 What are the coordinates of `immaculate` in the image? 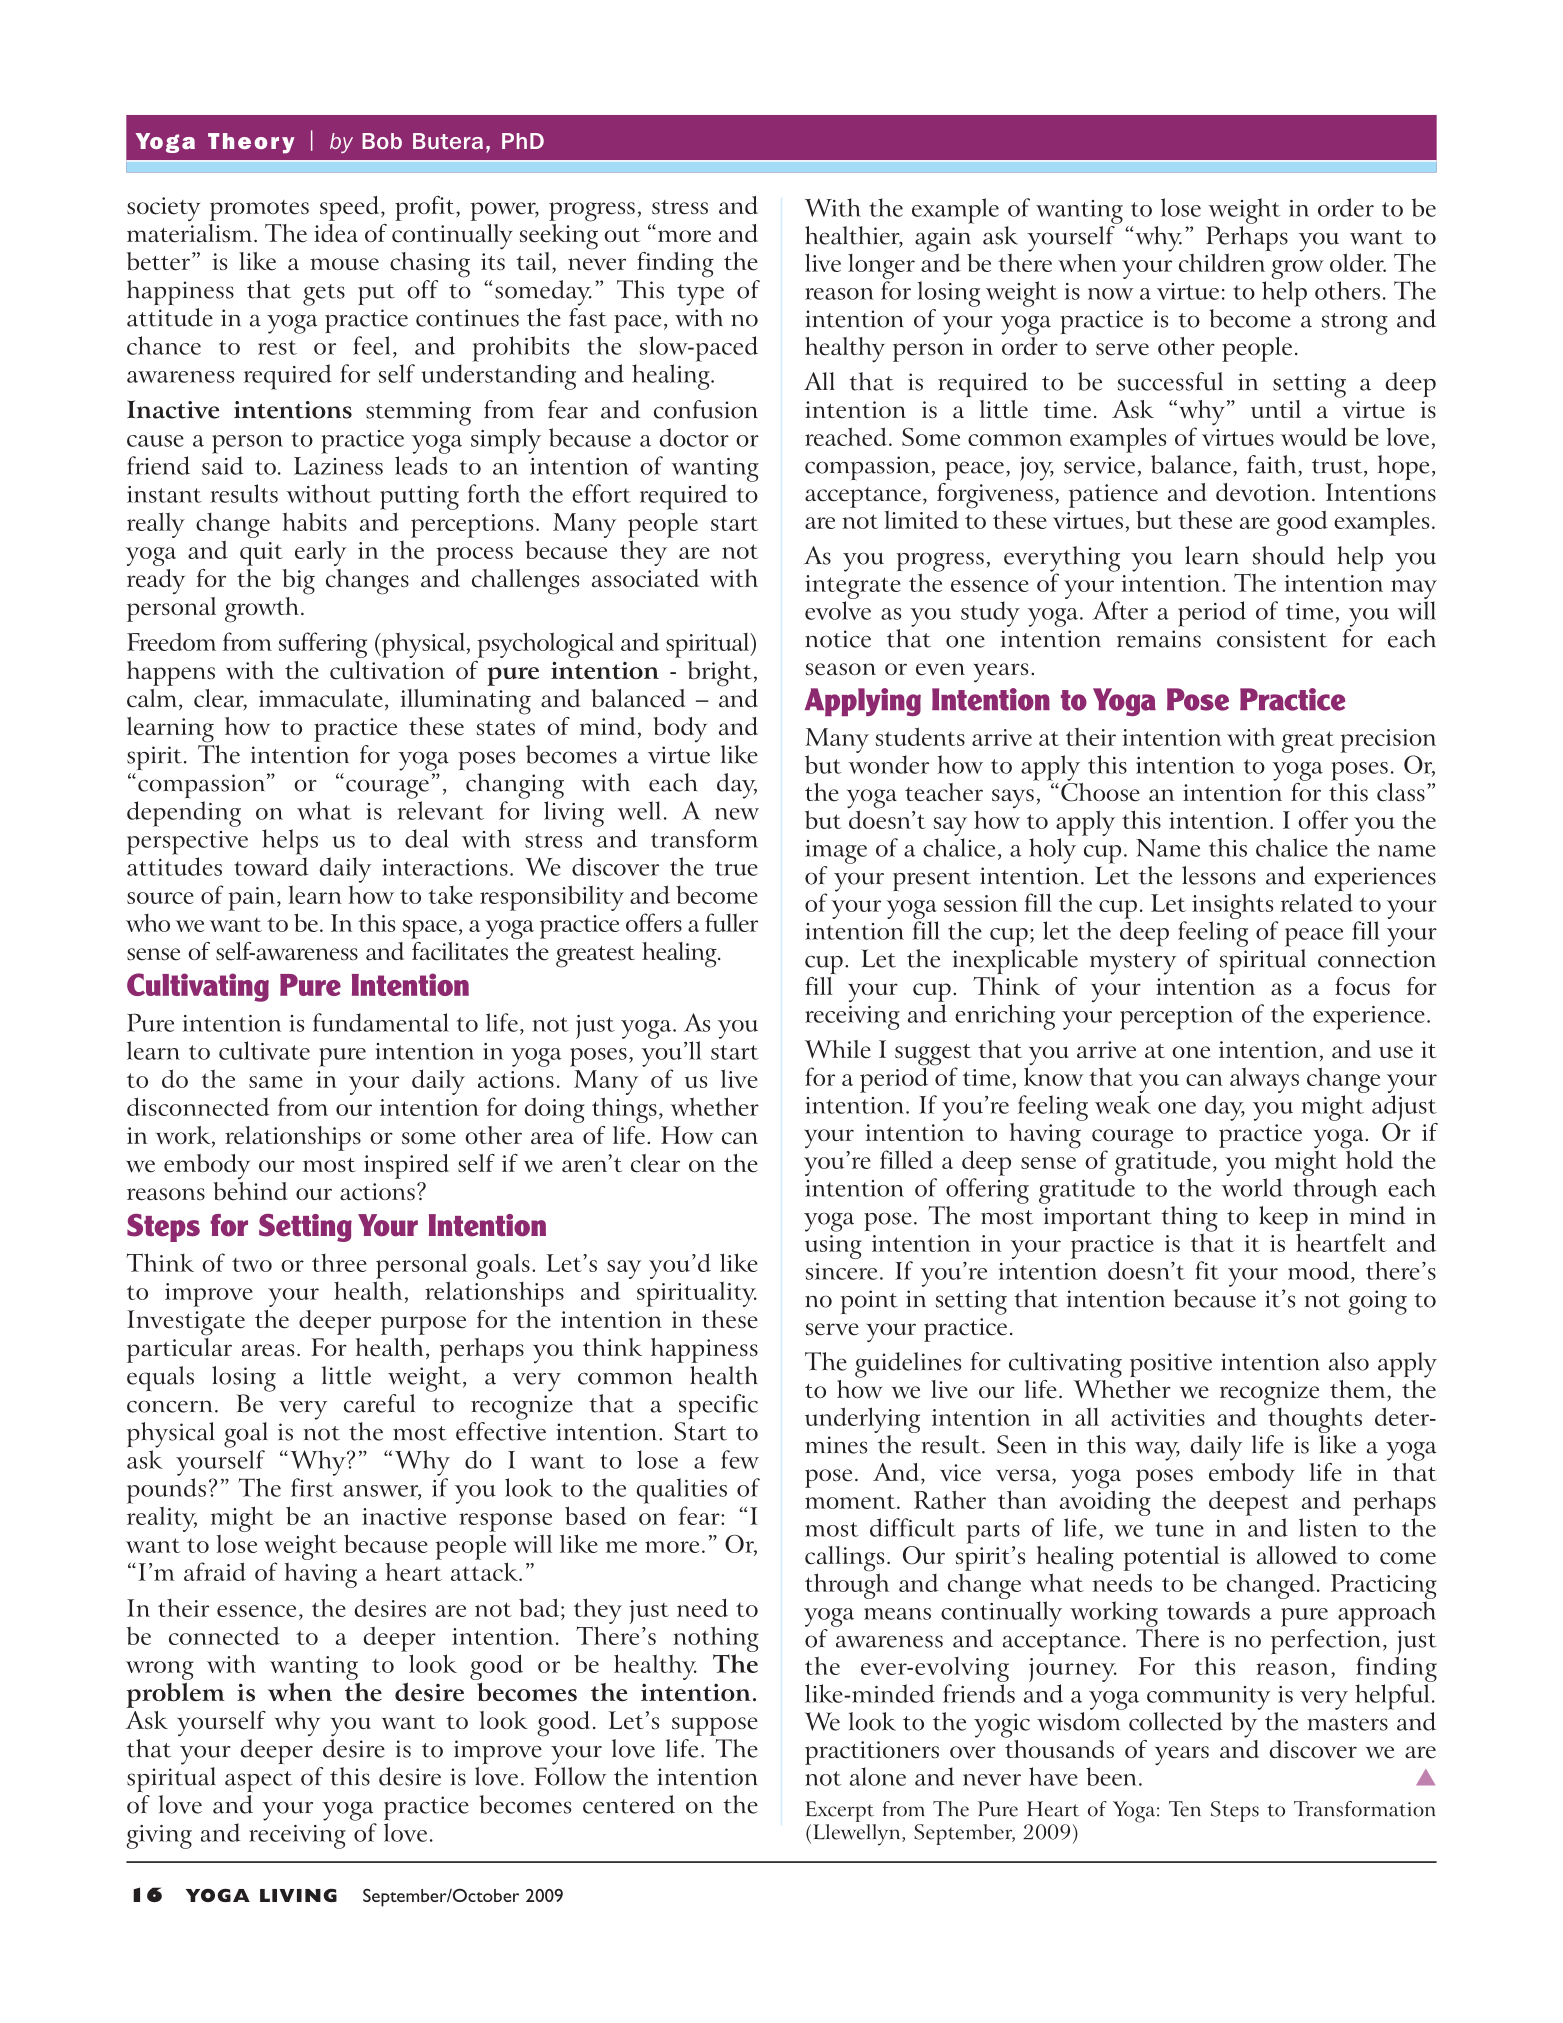 It's located at (321, 698).
